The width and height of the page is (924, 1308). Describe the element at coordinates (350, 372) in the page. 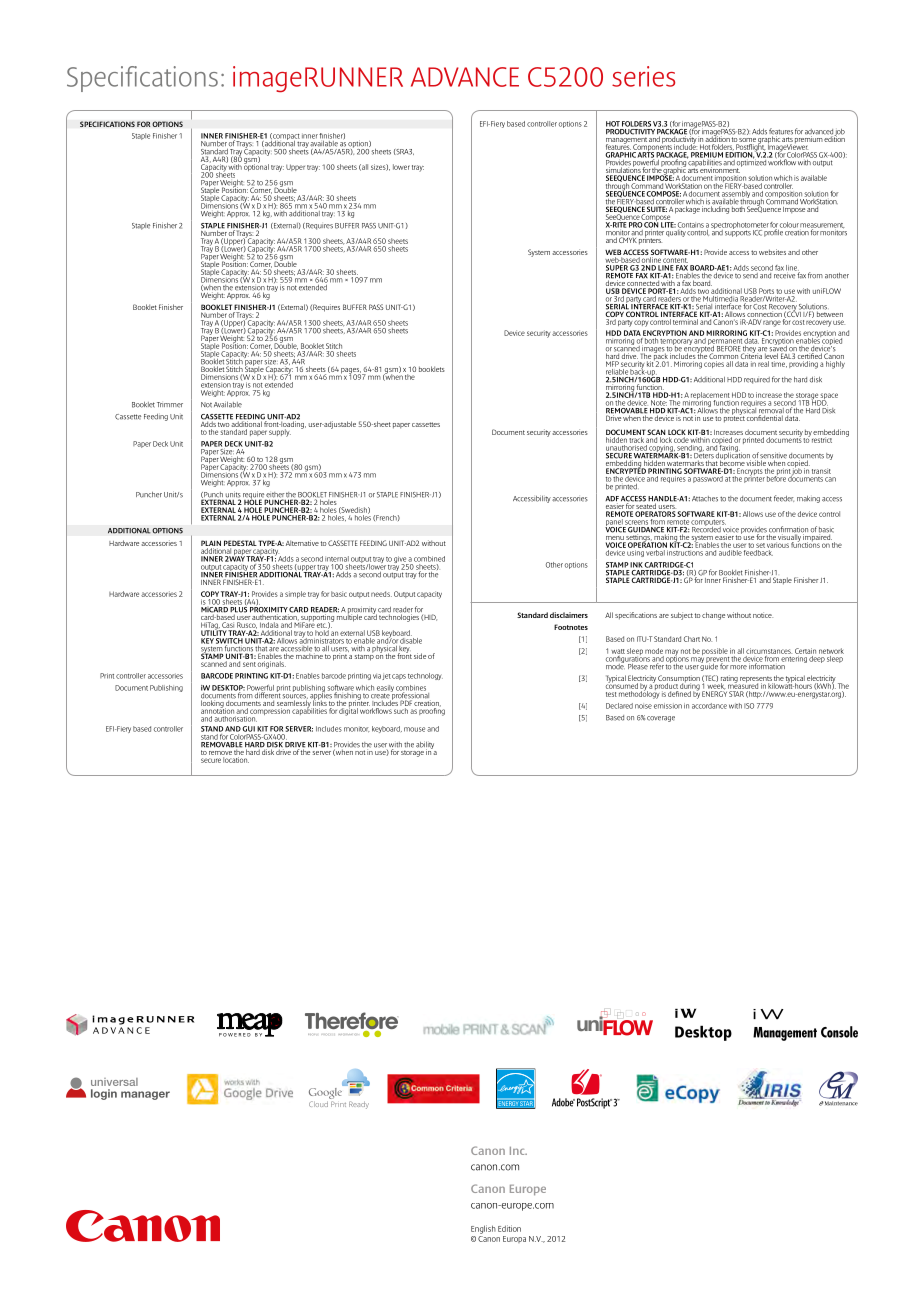

I see `pages` at that location.
